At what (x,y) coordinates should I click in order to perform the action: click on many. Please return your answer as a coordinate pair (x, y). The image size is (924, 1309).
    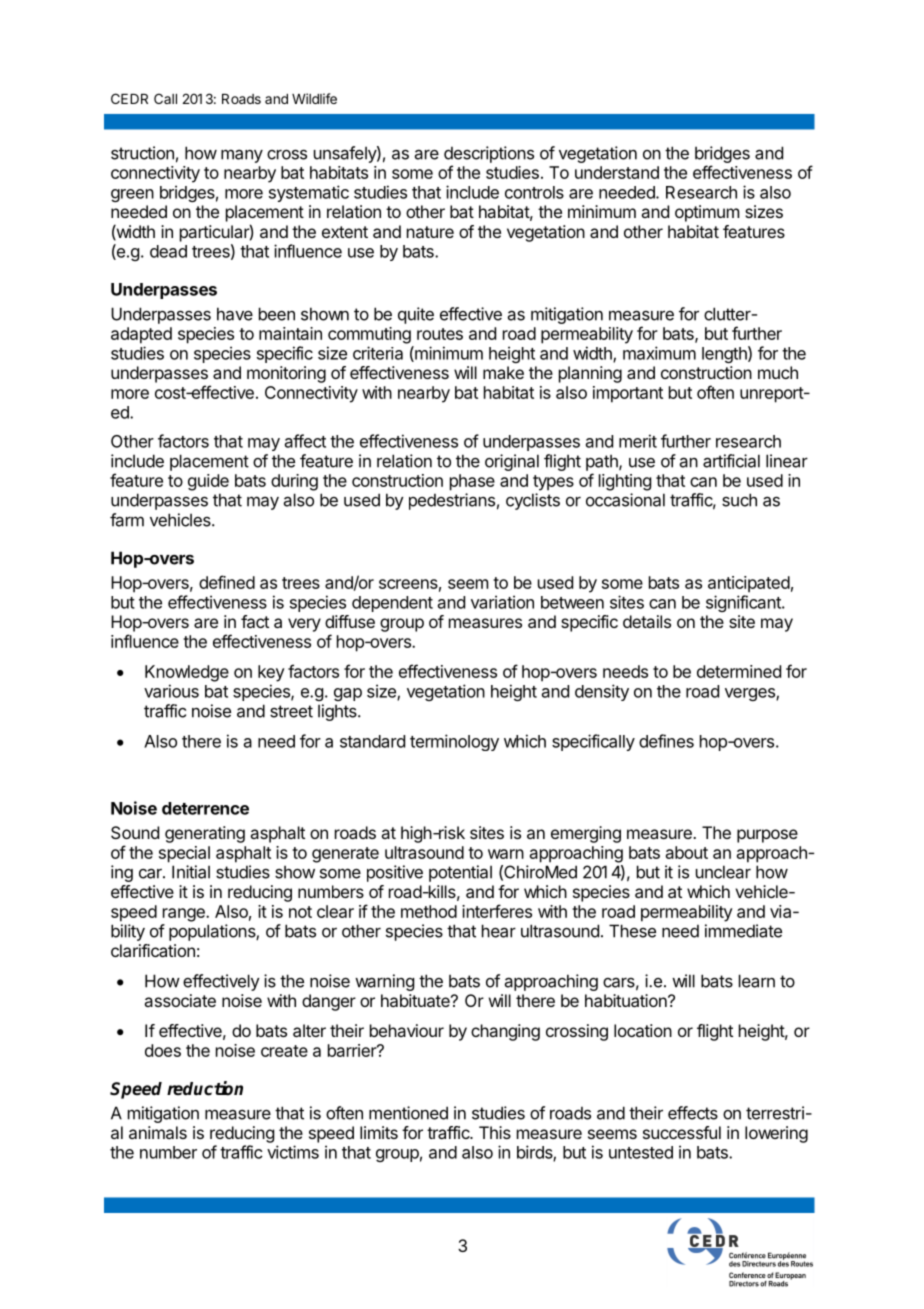
    Looking at the image, I should click on (242, 156).
